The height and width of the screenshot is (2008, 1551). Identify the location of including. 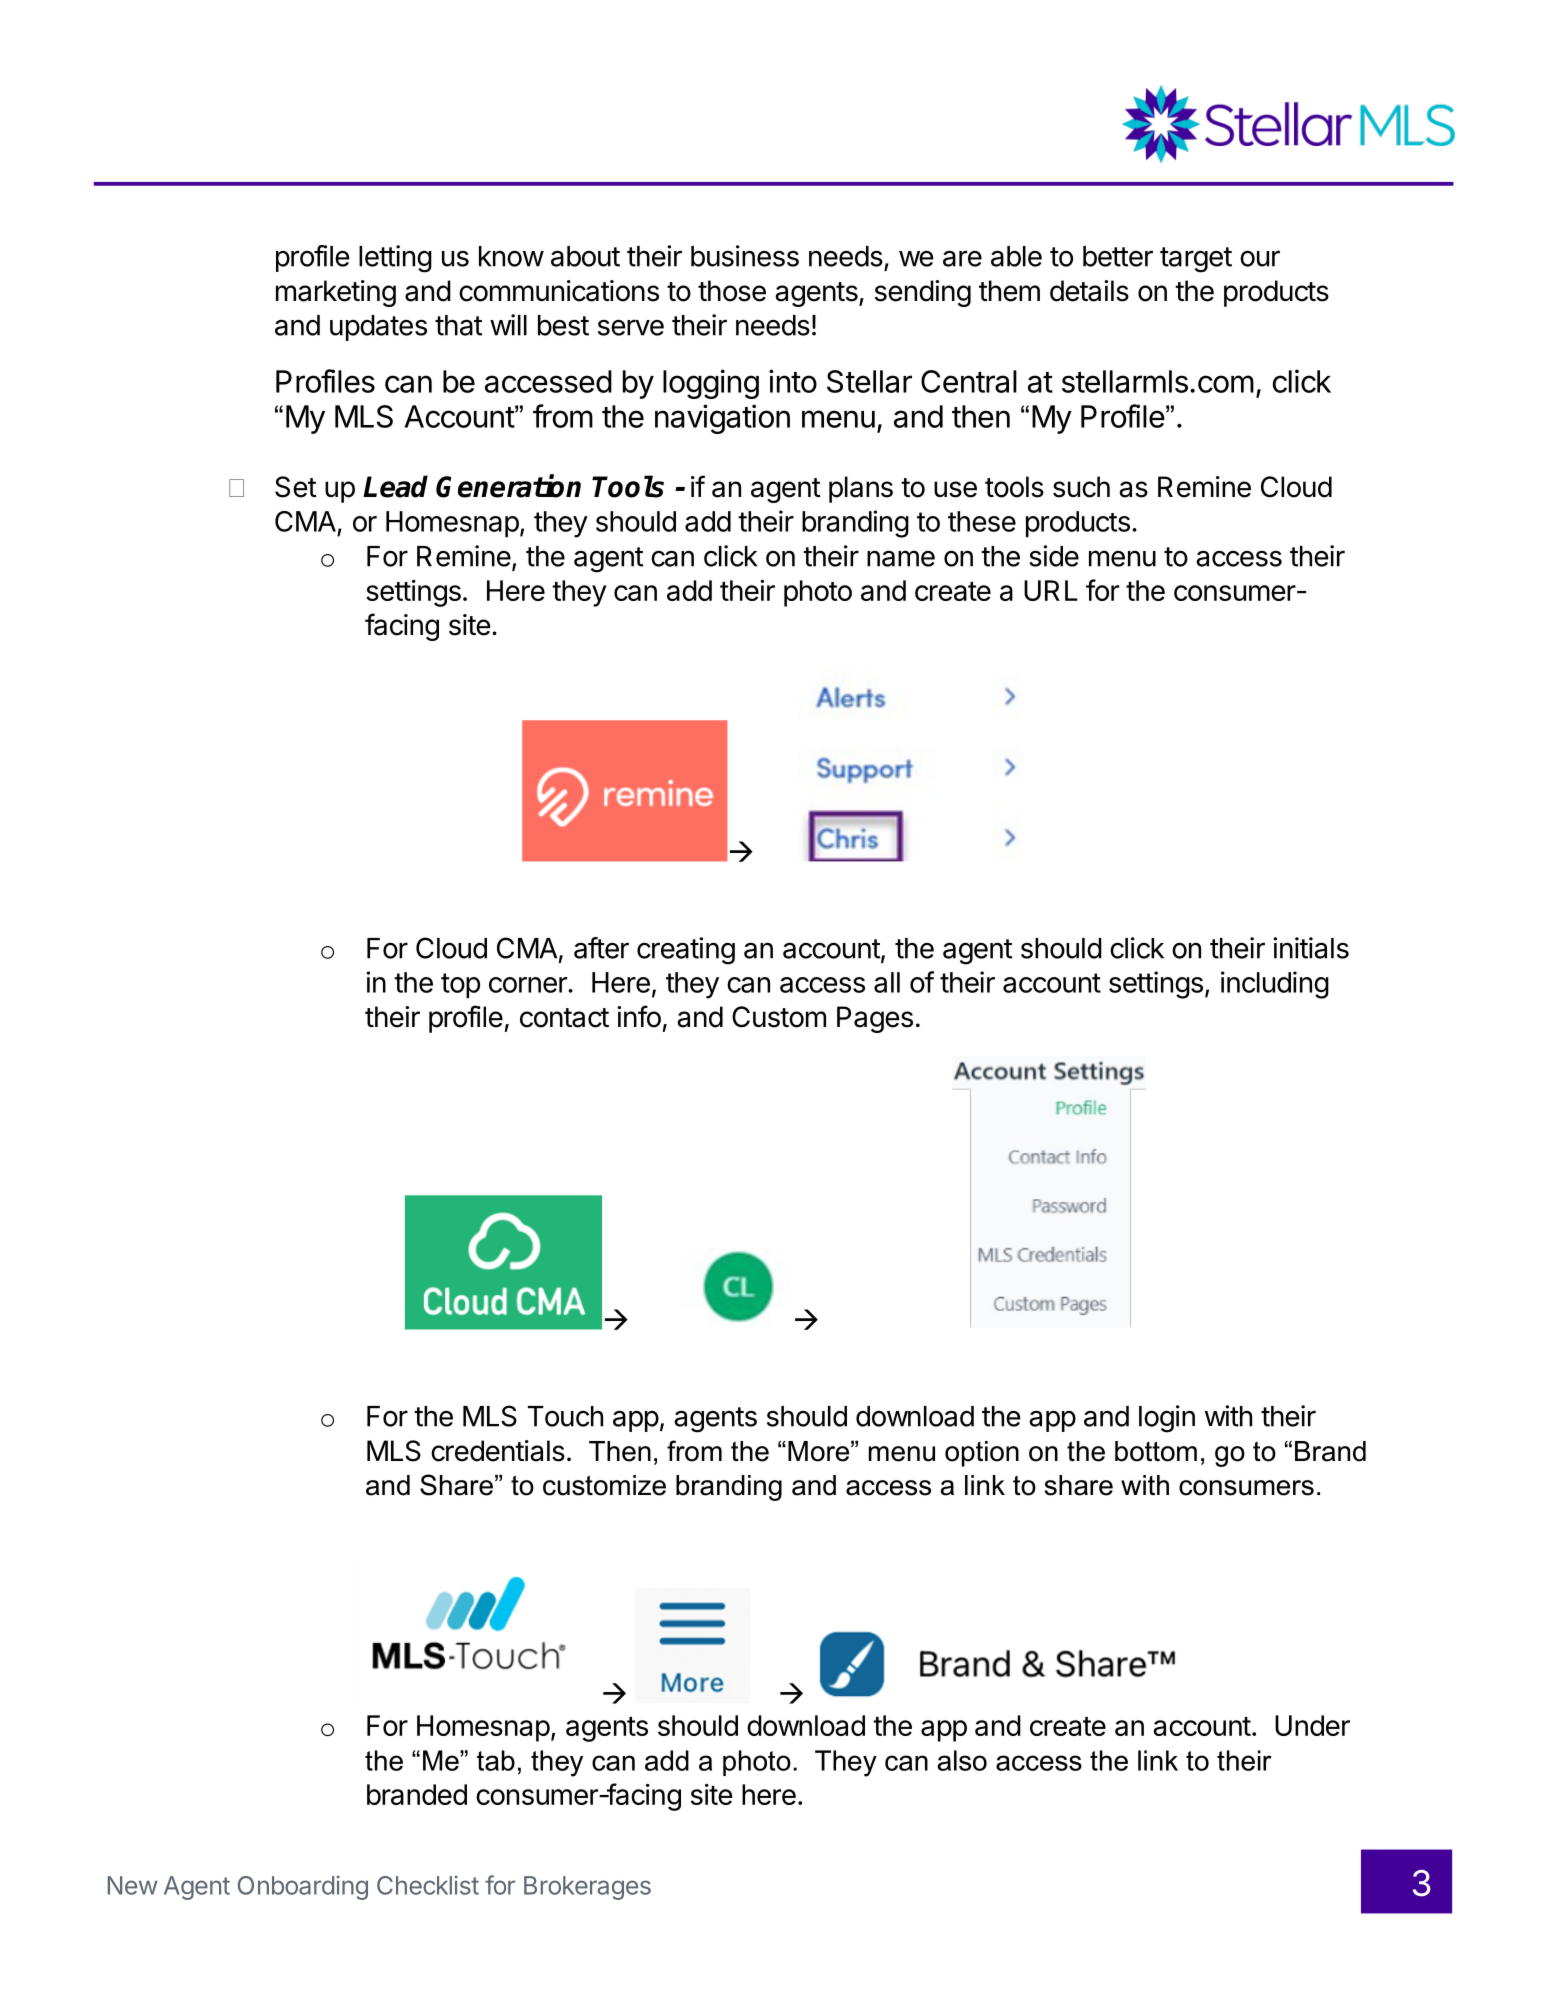
(1275, 985).
